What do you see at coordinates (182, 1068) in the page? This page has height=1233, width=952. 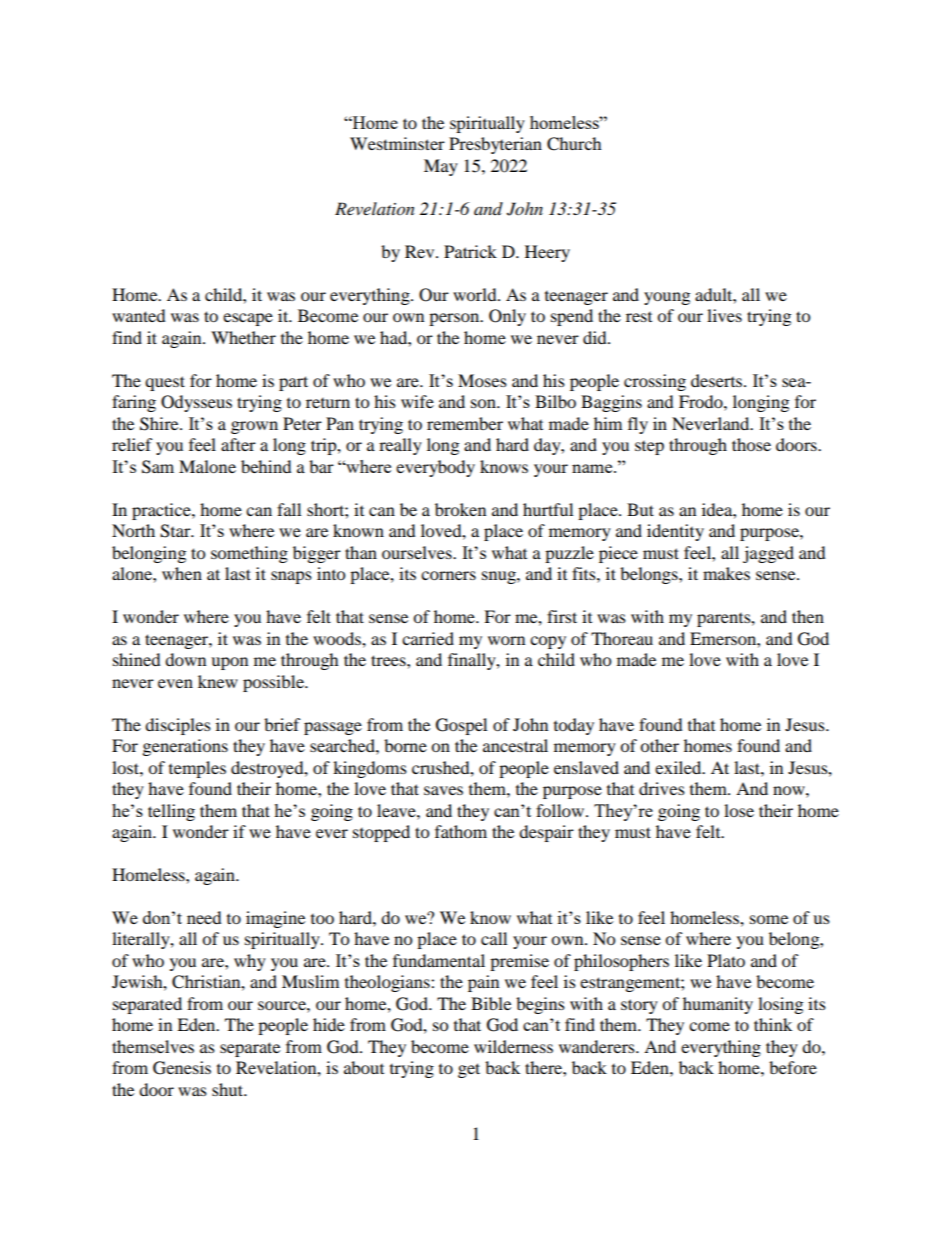 I see `Genesis` at bounding box center [182, 1068].
